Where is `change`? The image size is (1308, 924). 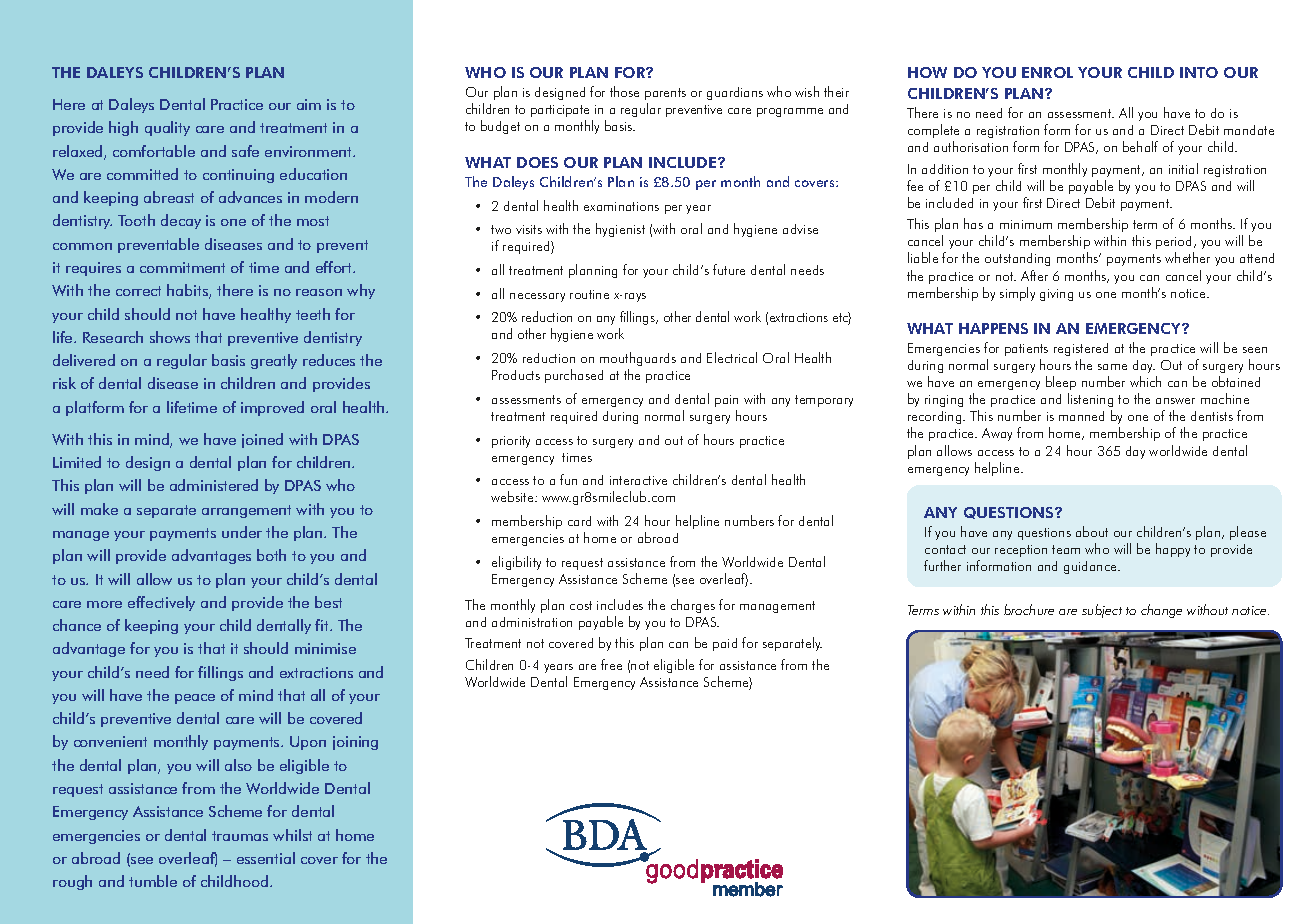
change is located at coordinates (1161, 611).
